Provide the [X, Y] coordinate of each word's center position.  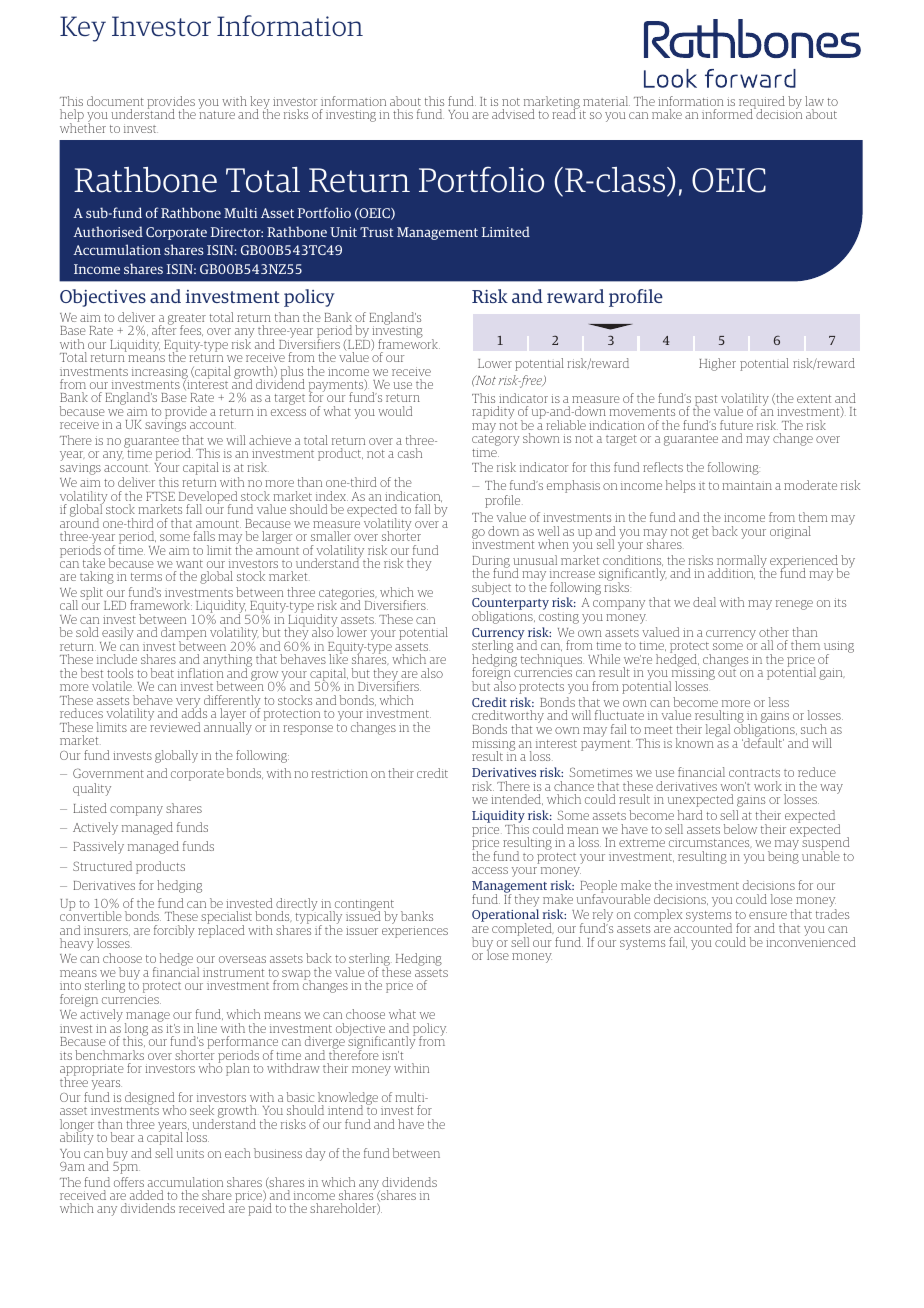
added [146, 1195]
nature [217, 115]
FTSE [160, 496]
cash [410, 453]
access [490, 870]
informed [728, 113]
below [740, 829]
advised [513, 114]
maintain [747, 485]
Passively [98, 847]
